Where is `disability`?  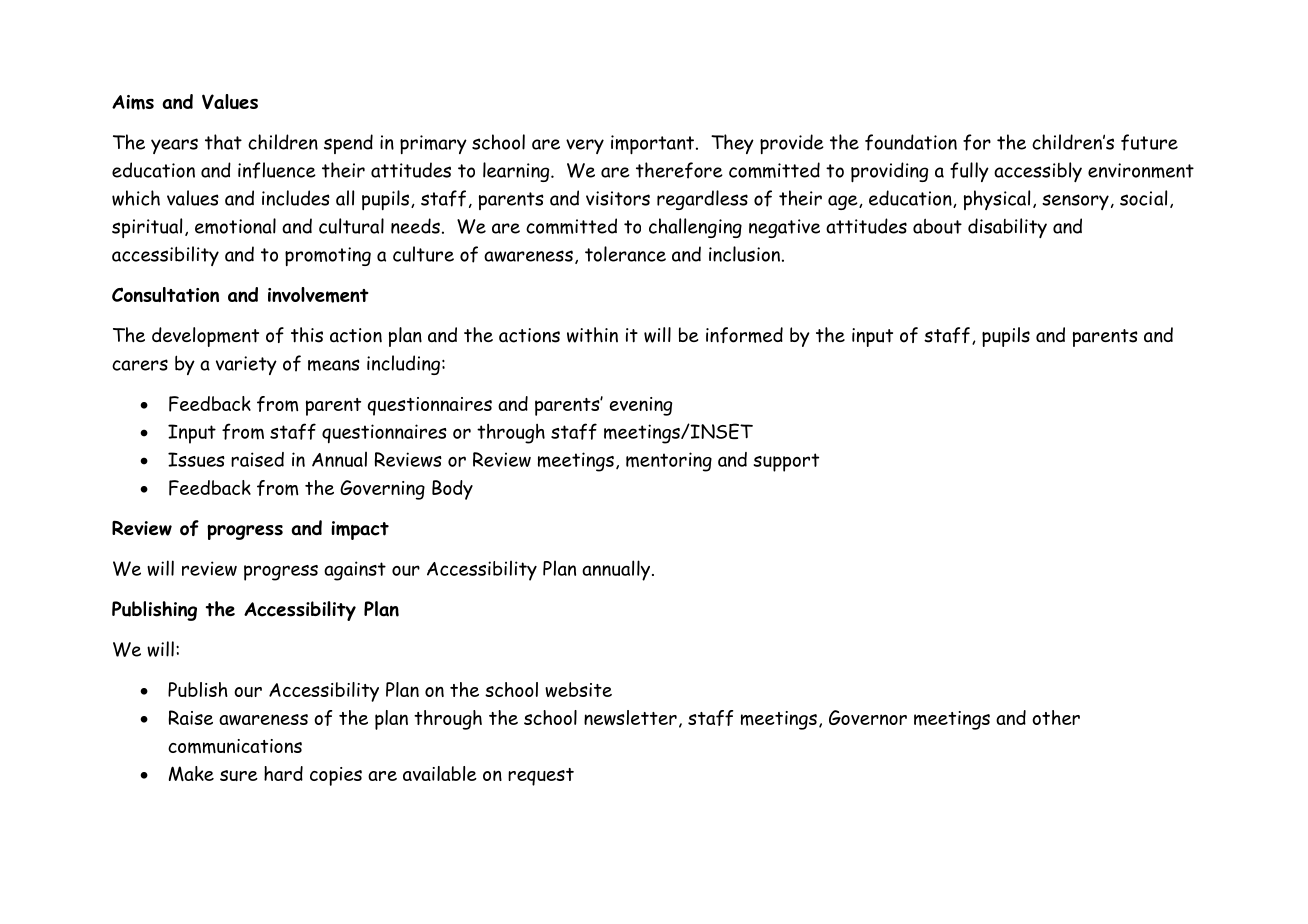 disability is located at coordinates (1007, 228).
